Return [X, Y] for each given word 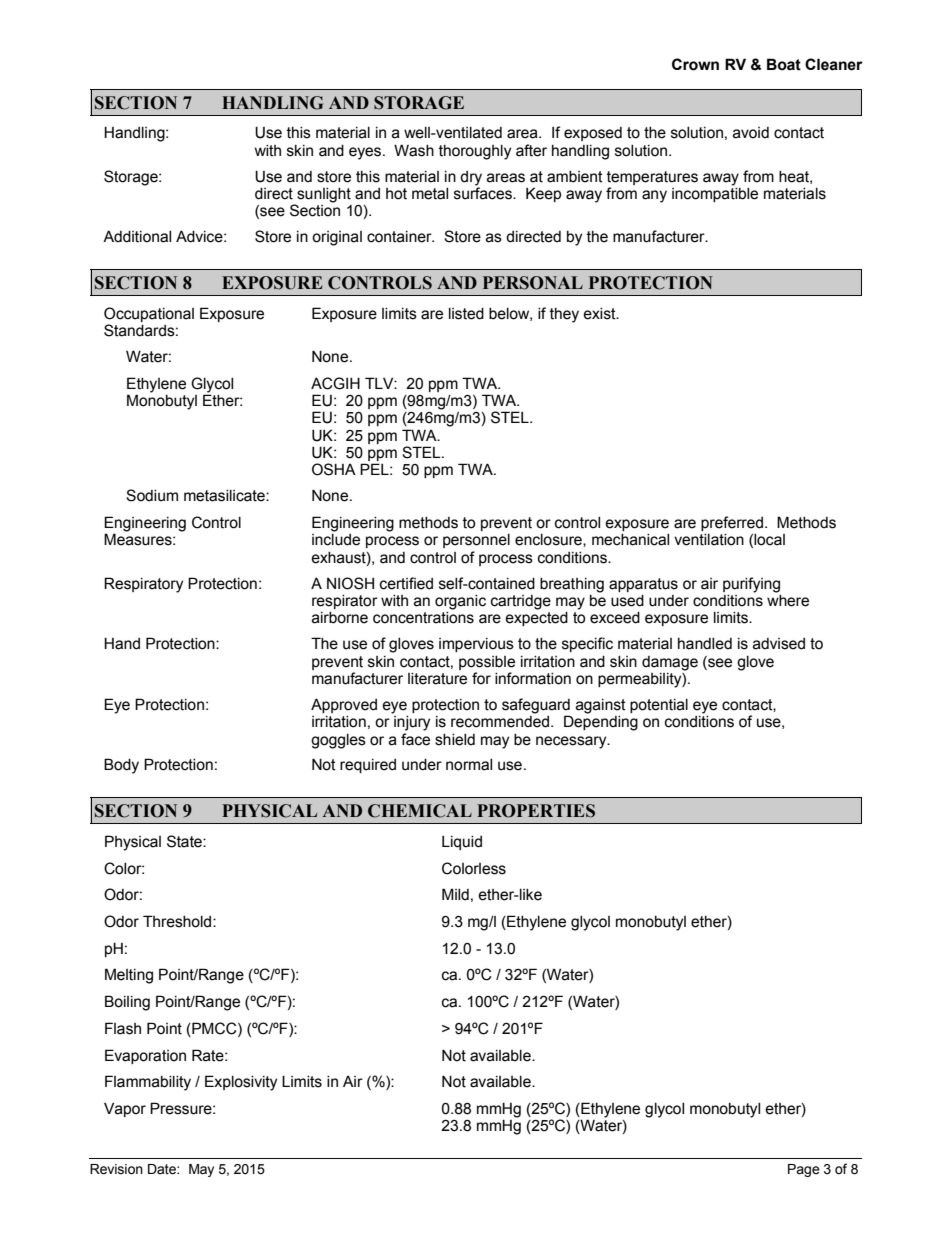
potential [659, 706]
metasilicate [225, 496]
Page [804, 1170]
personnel [476, 541]
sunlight [323, 196]
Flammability [148, 1083]
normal [469, 765]
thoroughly [475, 152]
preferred [732, 523]
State [185, 841]
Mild [455, 894]
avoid [751, 133]
